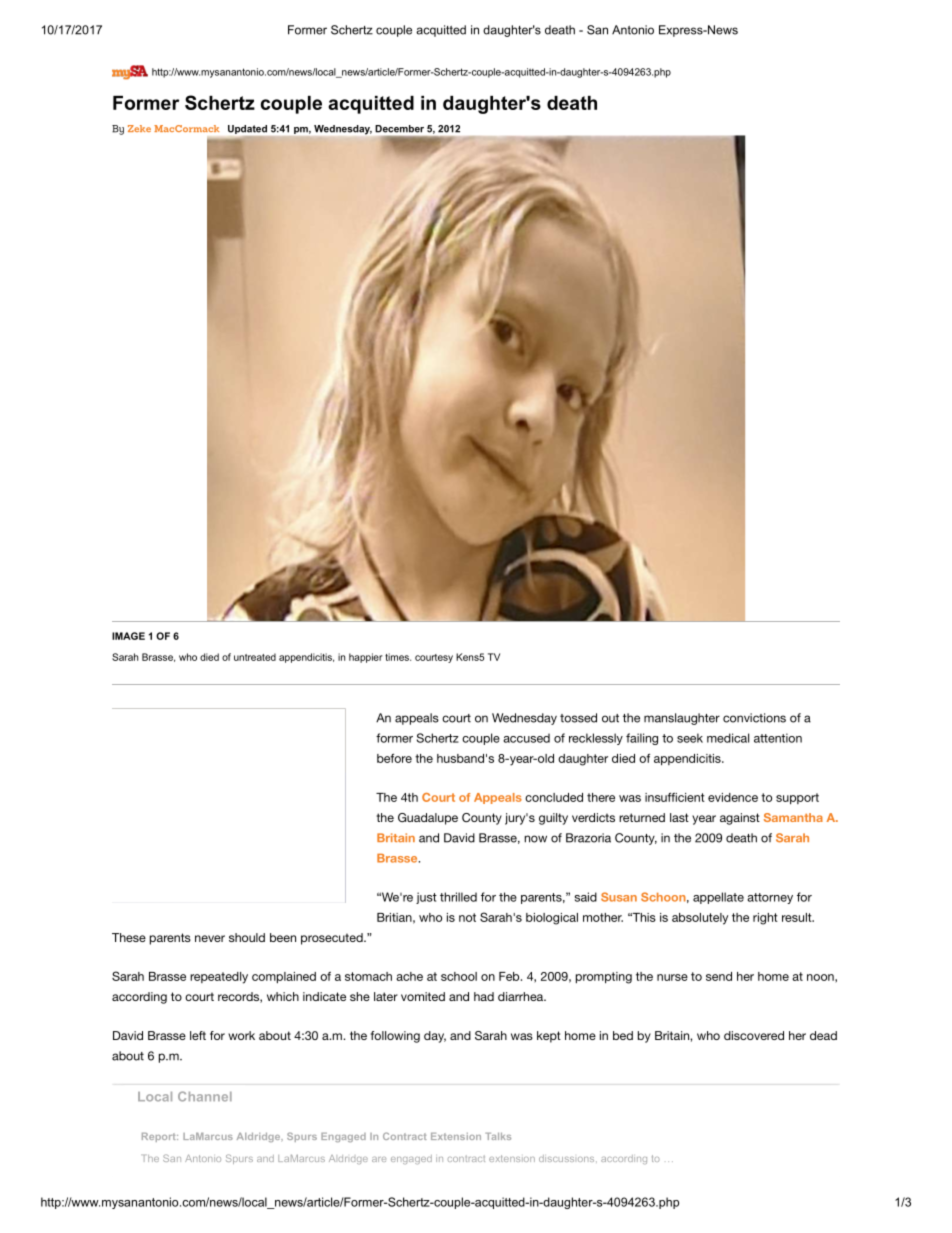  What do you see at coordinates (728, 738) in the screenshot?
I see `medical` at bounding box center [728, 738].
